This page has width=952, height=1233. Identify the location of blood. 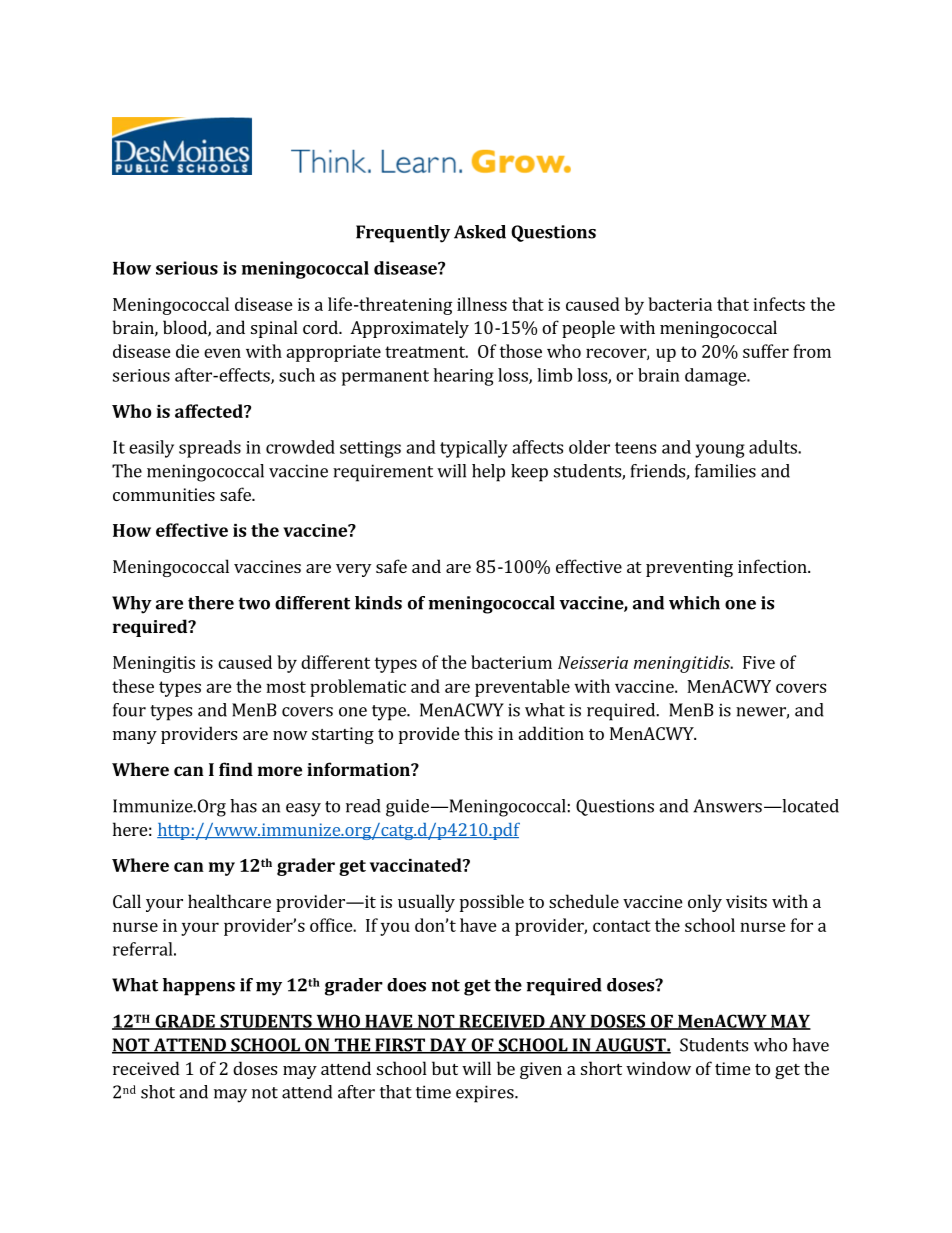
(186, 328).
